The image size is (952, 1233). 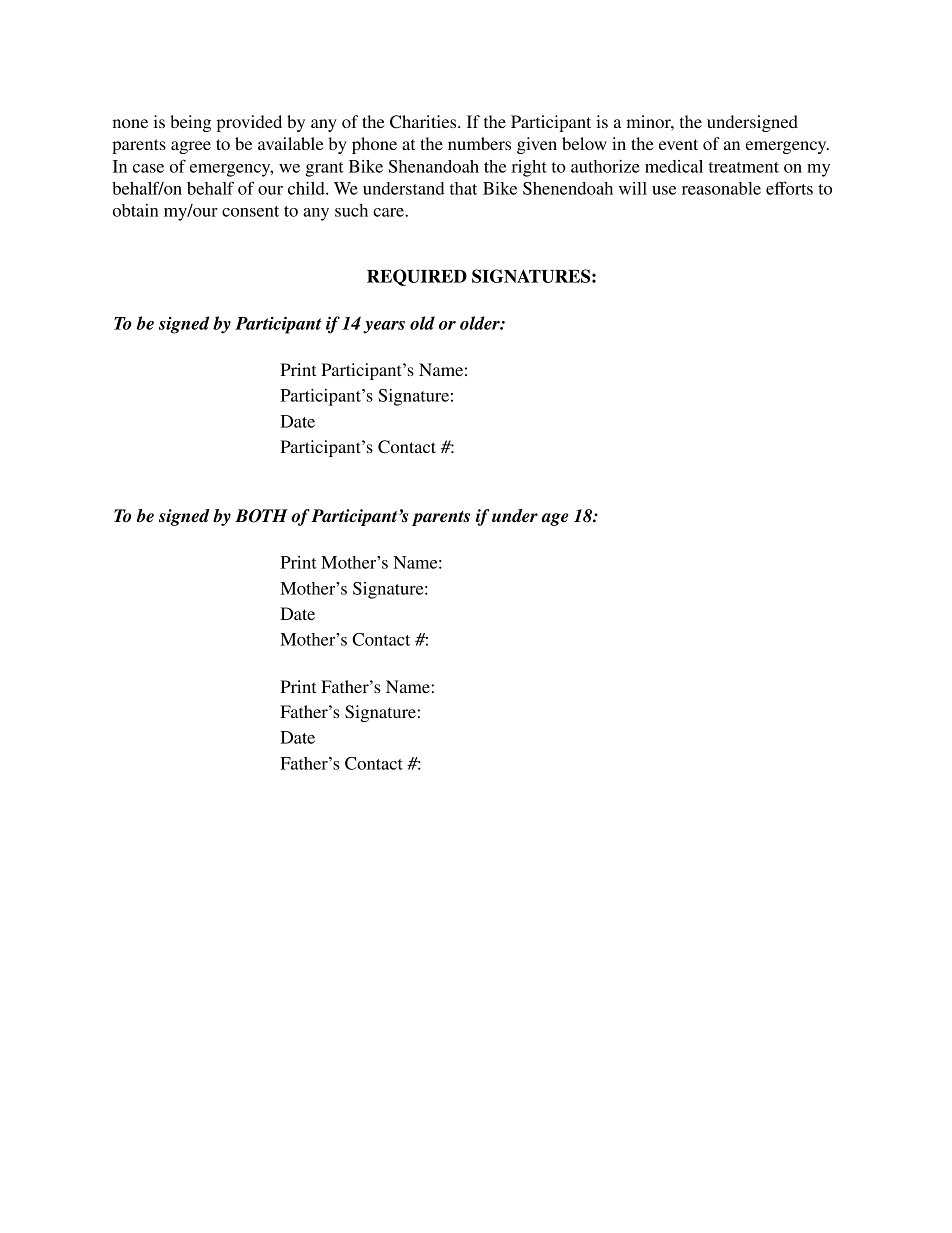 I want to click on years, so click(x=384, y=327).
